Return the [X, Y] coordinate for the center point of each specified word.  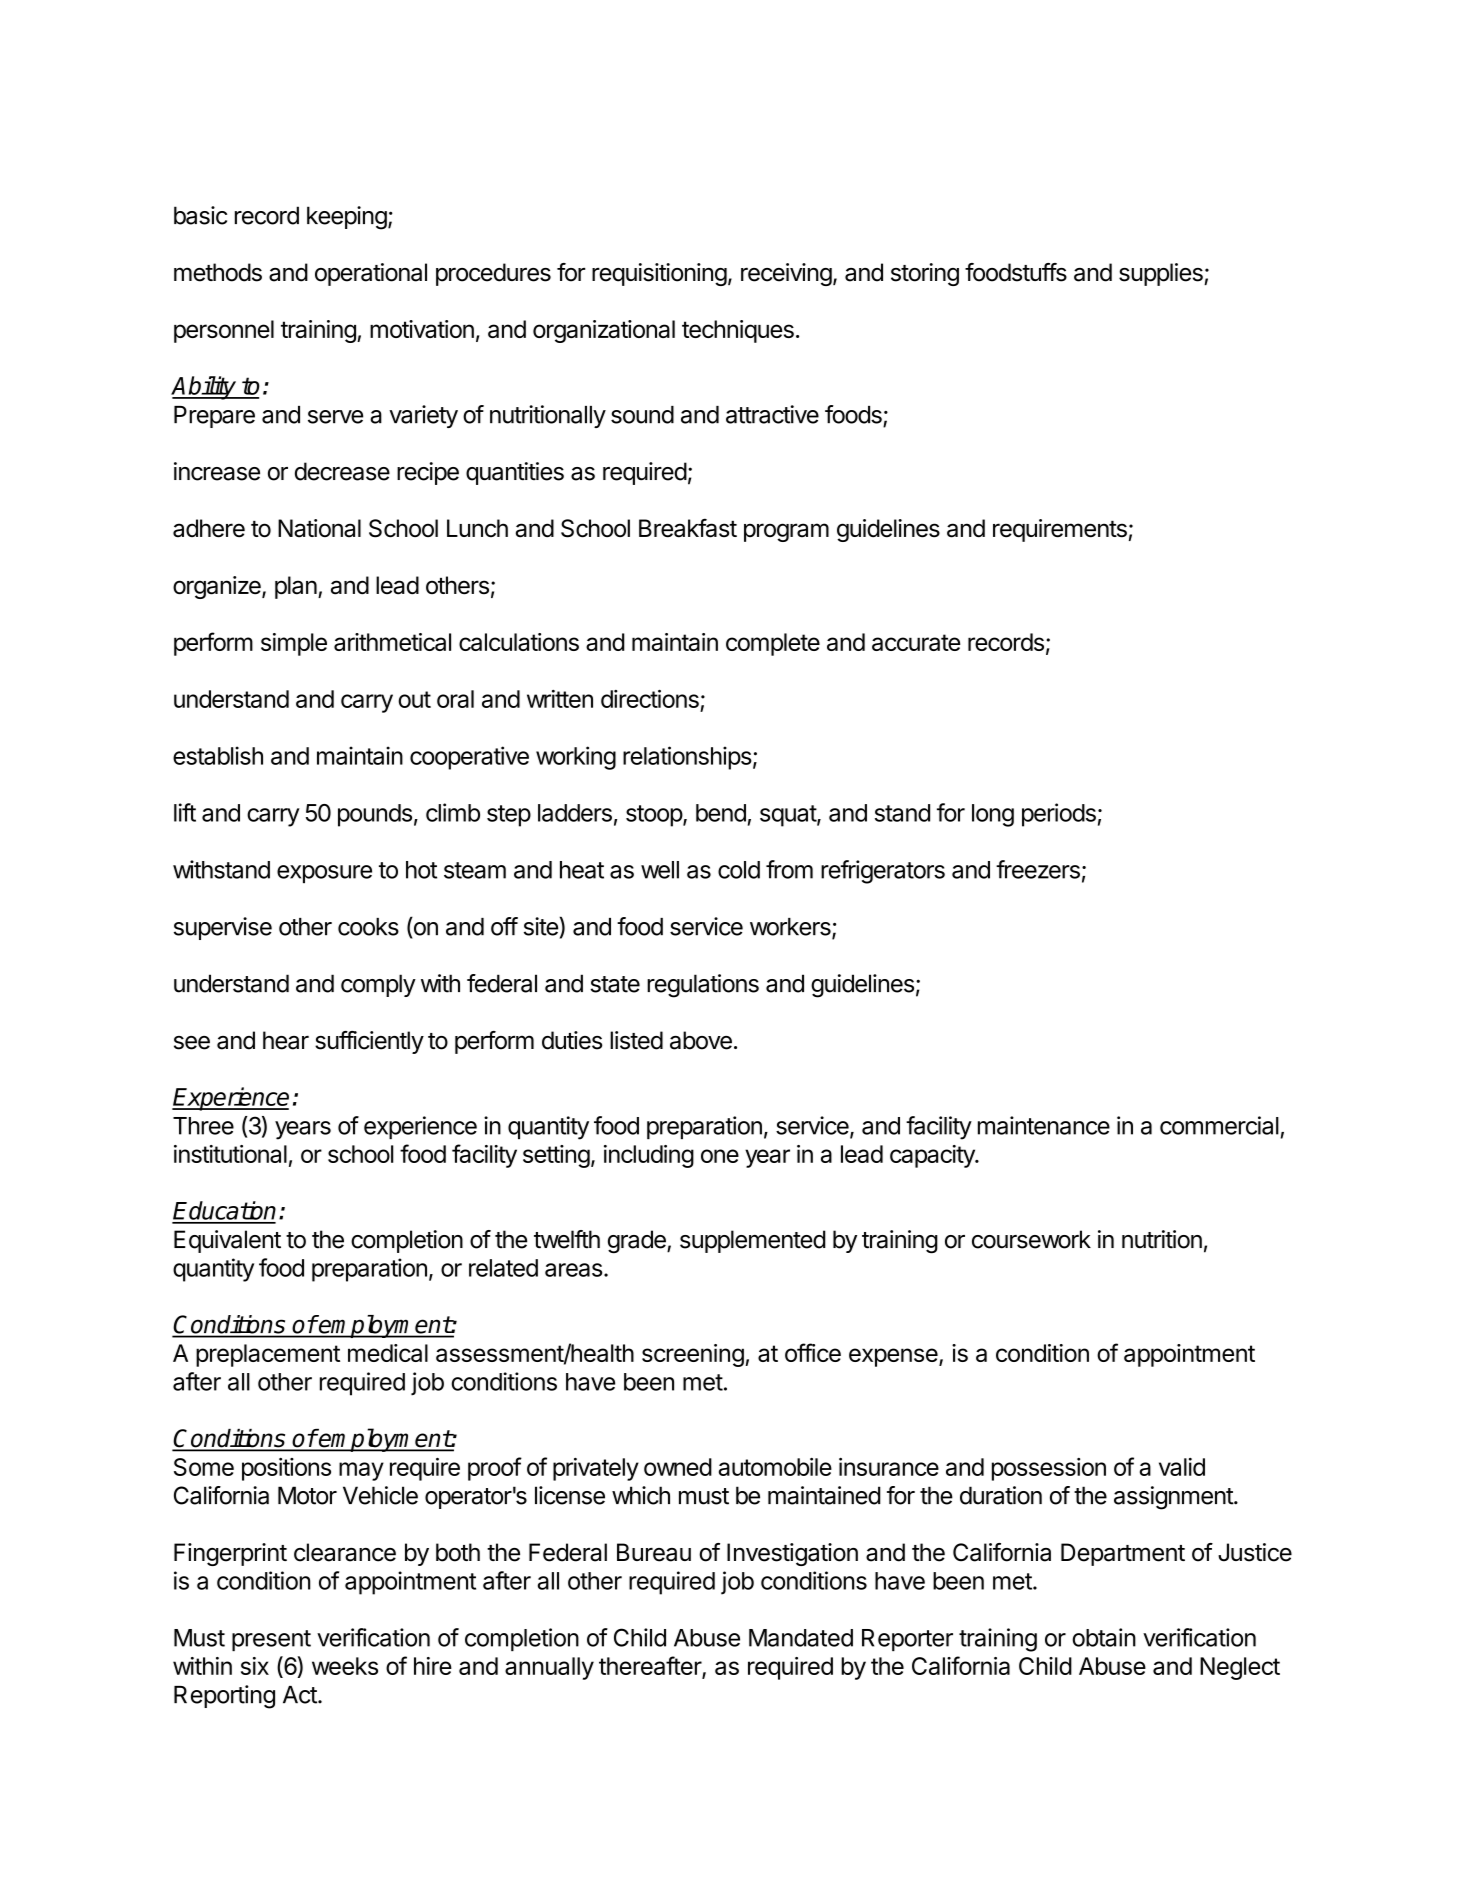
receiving [786, 274]
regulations [703, 986]
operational [371, 274]
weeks [345, 1666]
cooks [368, 927]
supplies [1162, 274]
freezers [1038, 869]
